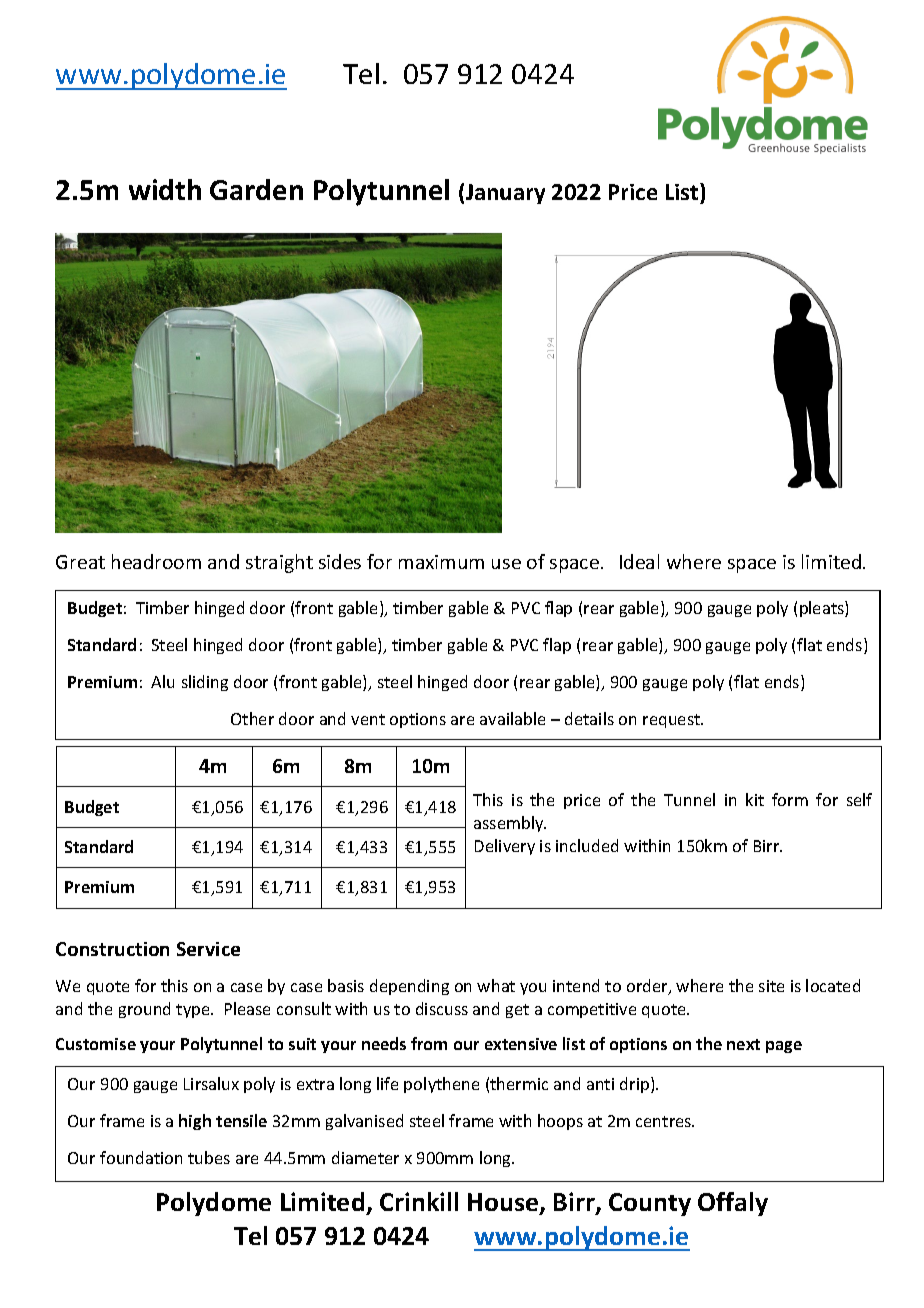 The image size is (924, 1308). Describe the element at coordinates (639, 561) in the screenshot. I see `Ideal` at that location.
